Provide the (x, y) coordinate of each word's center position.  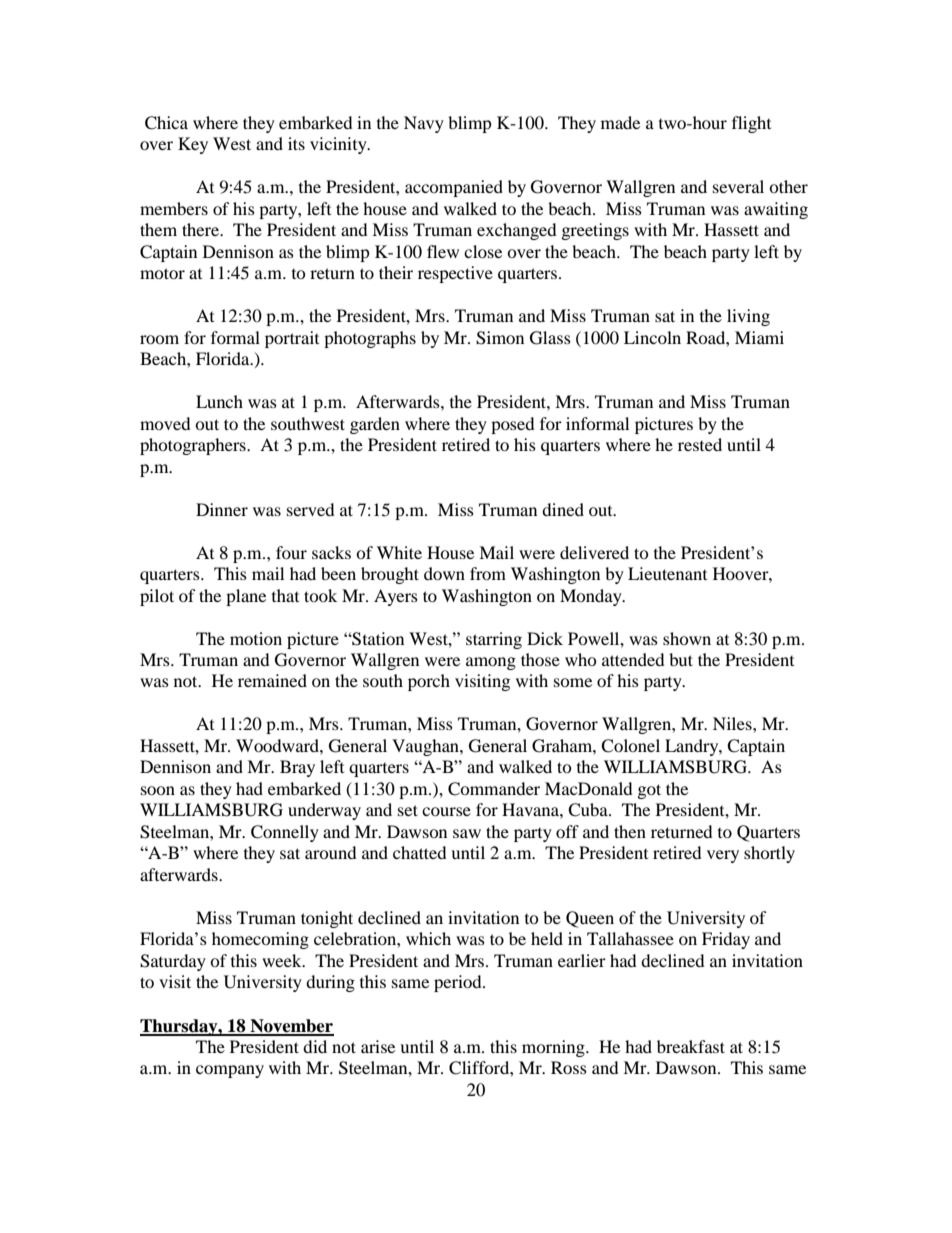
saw (467, 833)
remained (272, 680)
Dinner (222, 509)
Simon (500, 338)
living (748, 317)
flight (751, 124)
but (681, 659)
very (723, 856)
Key (193, 145)
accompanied (454, 188)
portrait (292, 339)
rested (700, 444)
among (491, 663)
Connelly (285, 833)
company (230, 1071)
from (488, 573)
